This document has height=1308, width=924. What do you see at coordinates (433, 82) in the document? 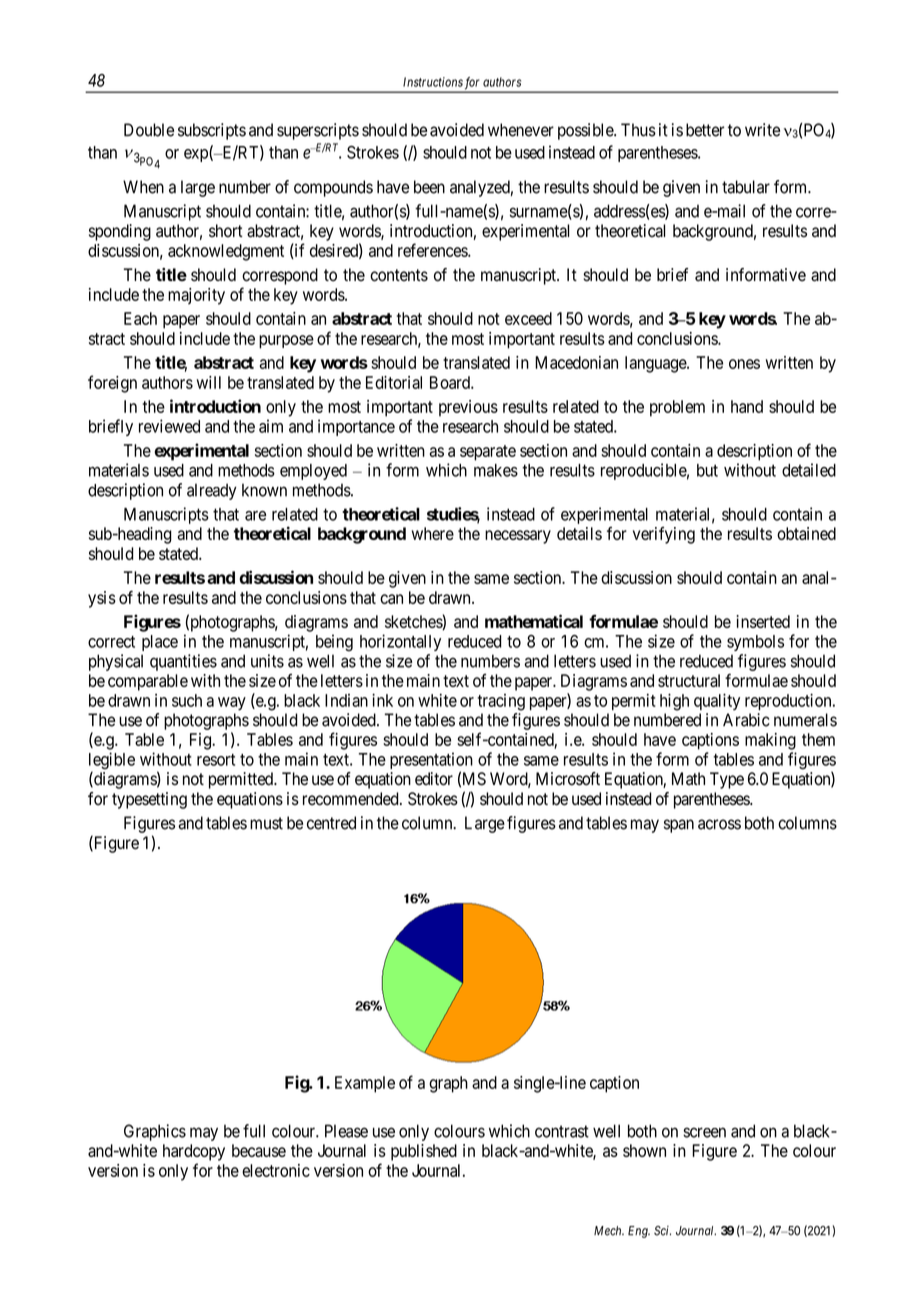
I see `Instructions` at bounding box center [433, 82].
